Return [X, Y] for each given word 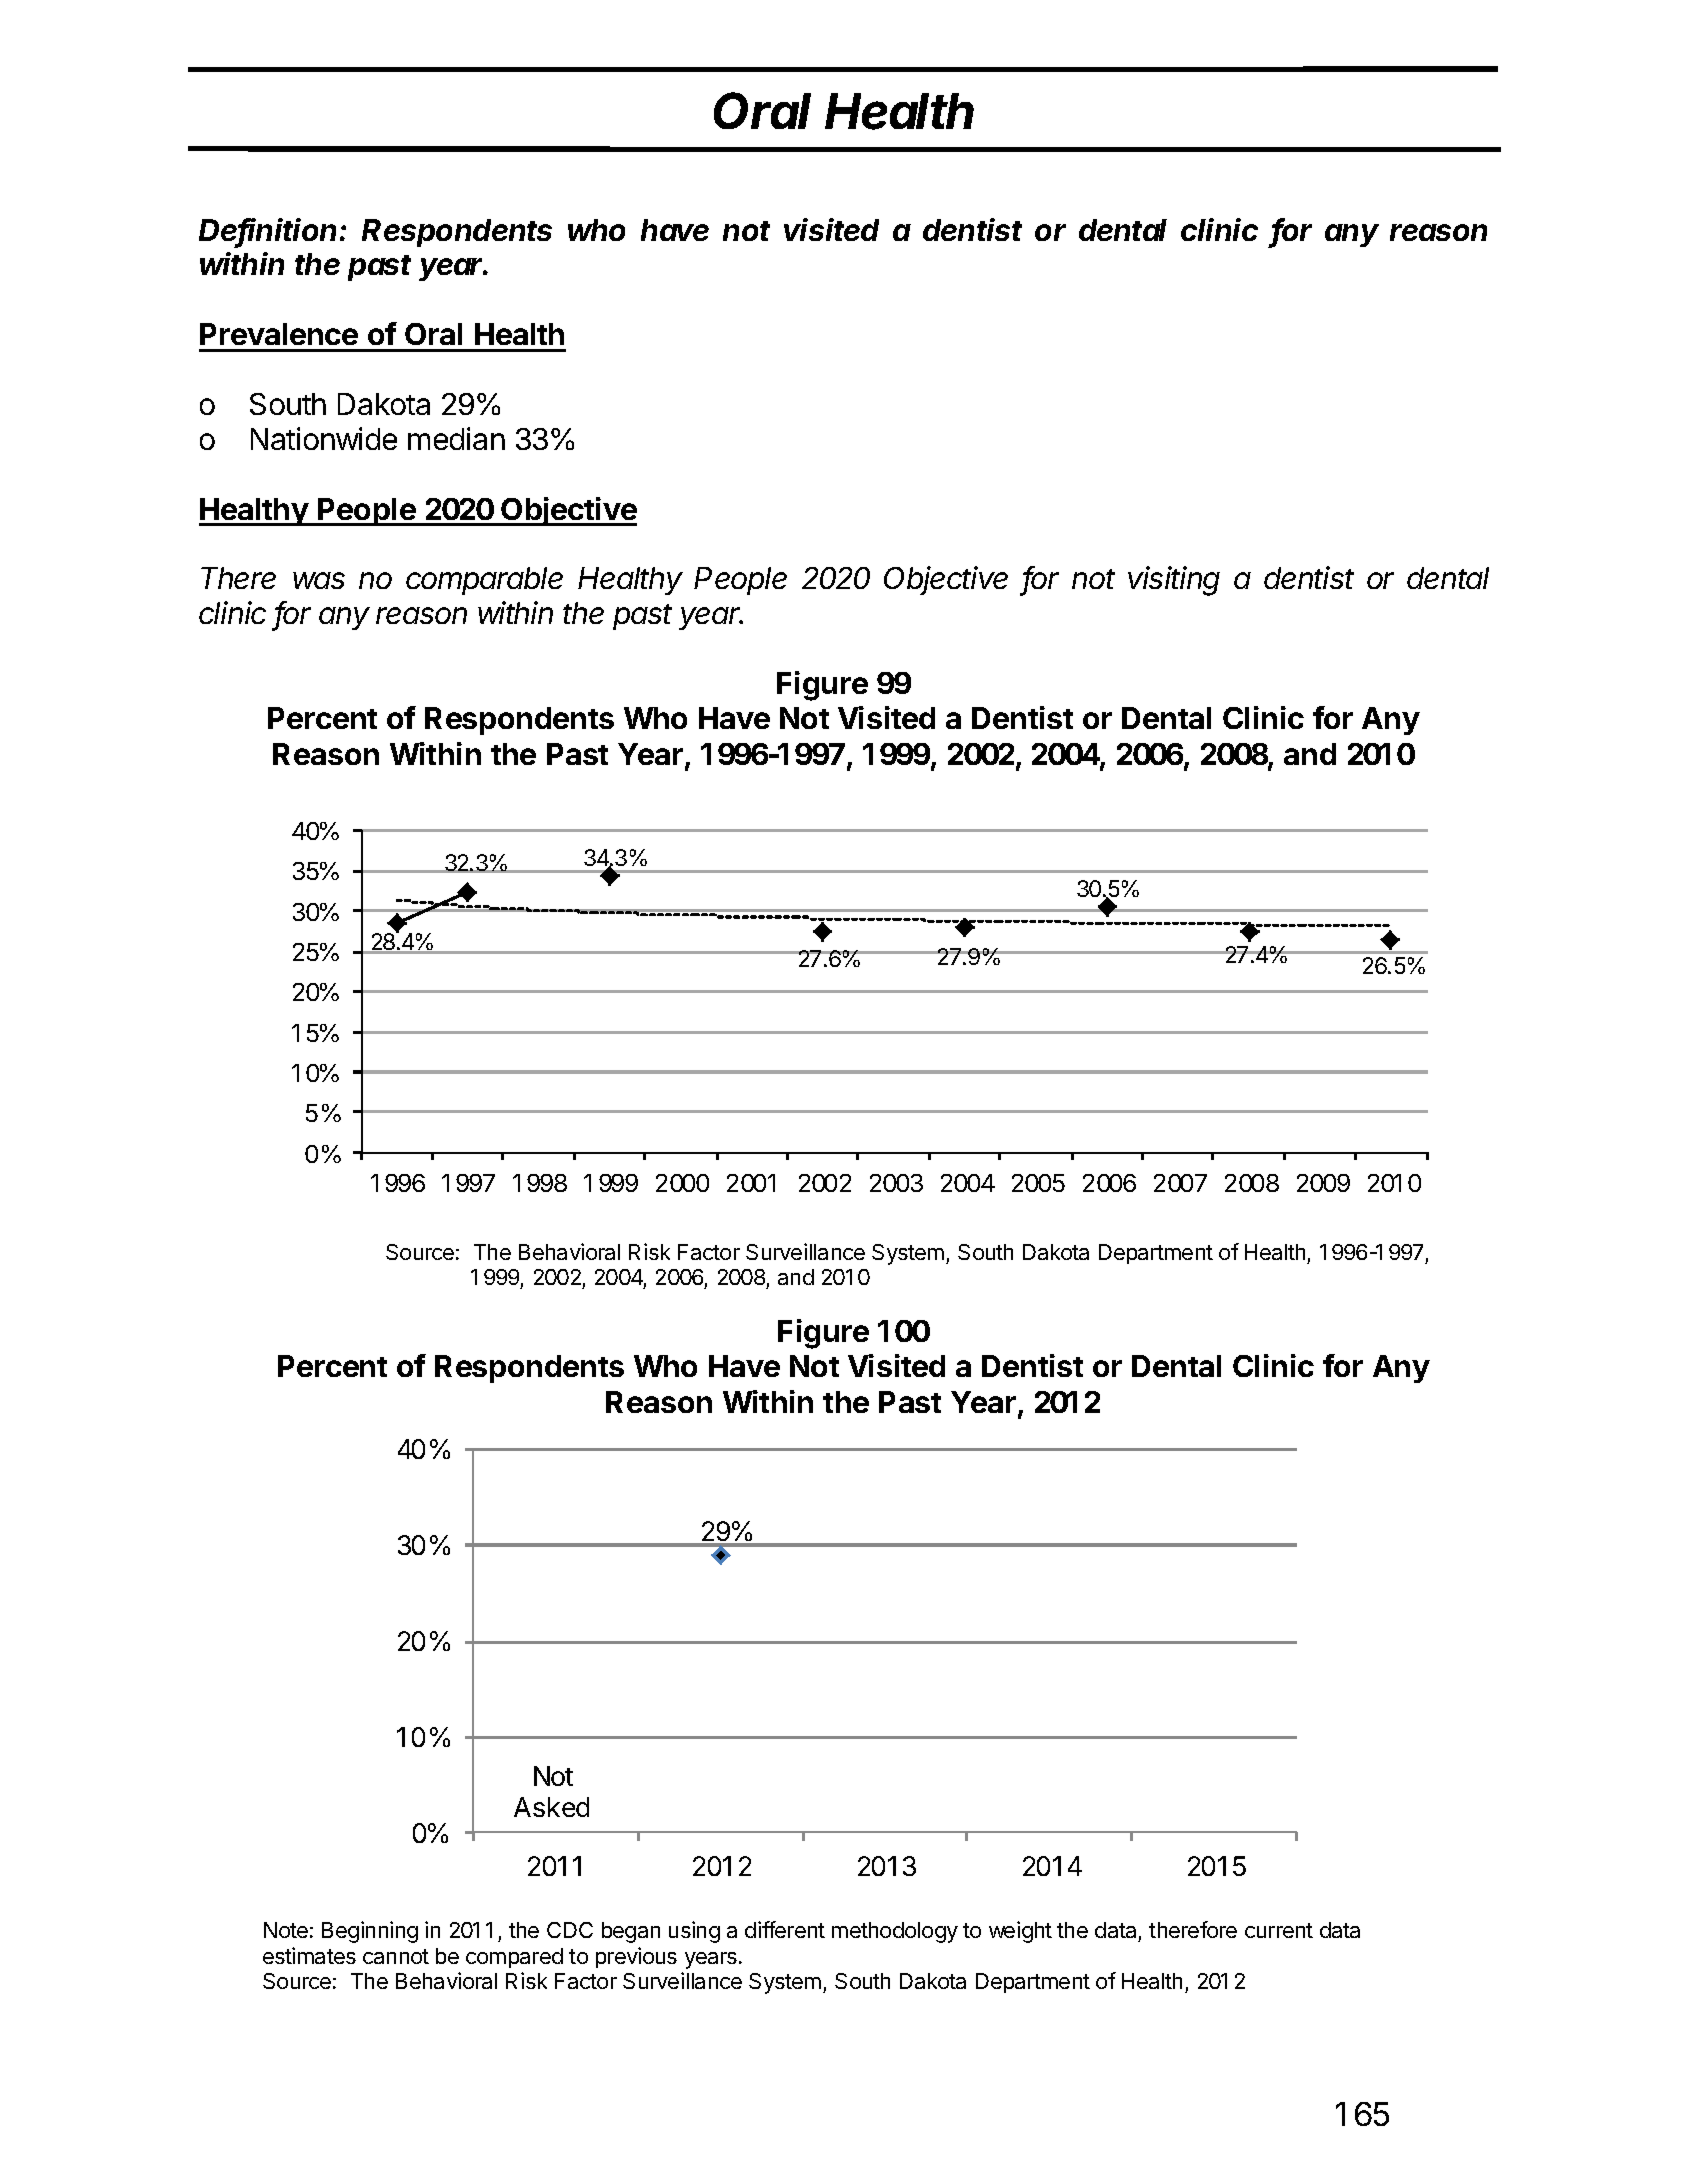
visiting [1174, 581]
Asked [551, 1807]
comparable [484, 581]
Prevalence [279, 334]
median [456, 438]
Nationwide [324, 438]
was [319, 580]
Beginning [370, 1932]
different [785, 1929]
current [1279, 1930]
